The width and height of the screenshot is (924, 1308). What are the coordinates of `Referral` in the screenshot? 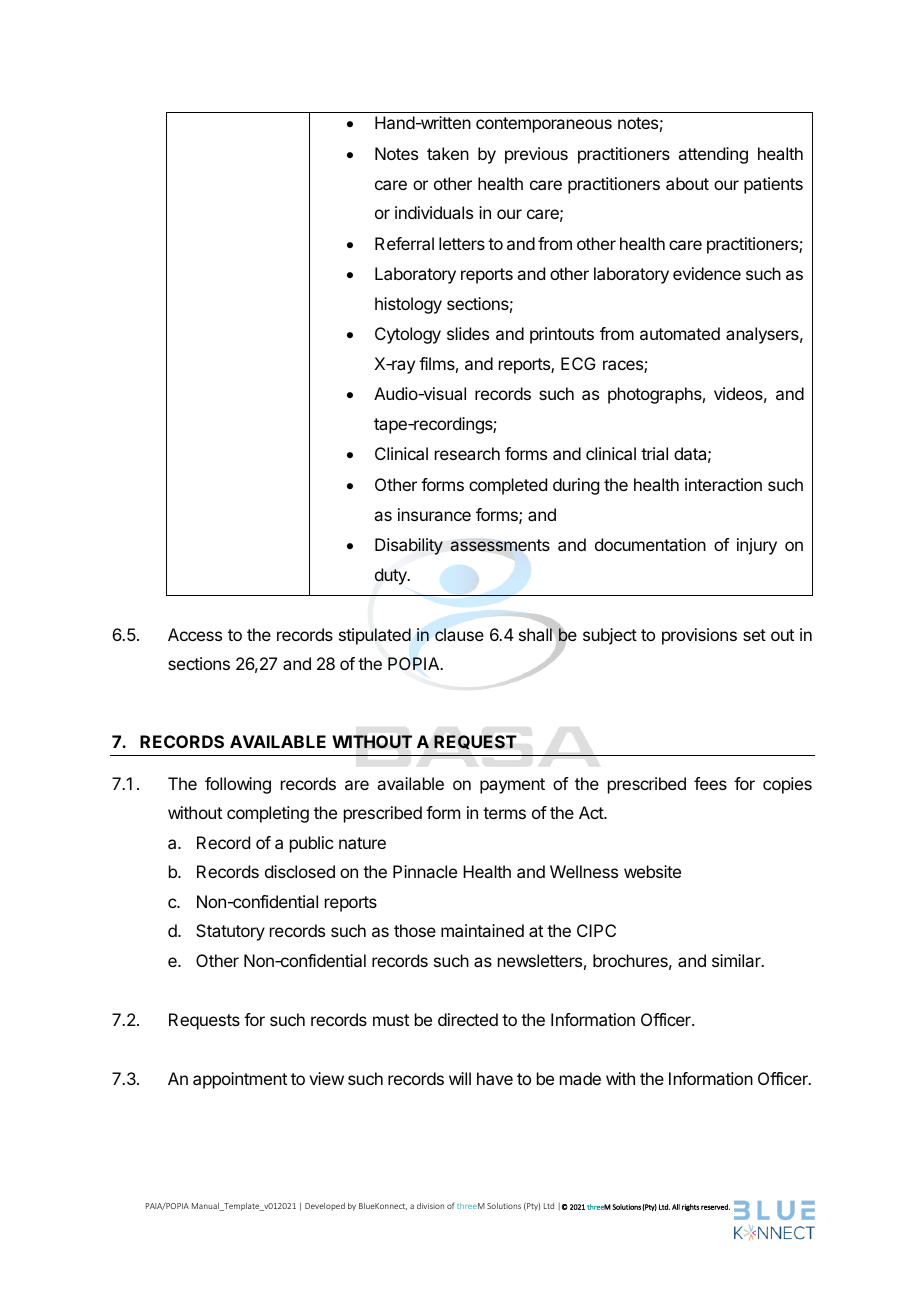 It's located at (404, 243).
